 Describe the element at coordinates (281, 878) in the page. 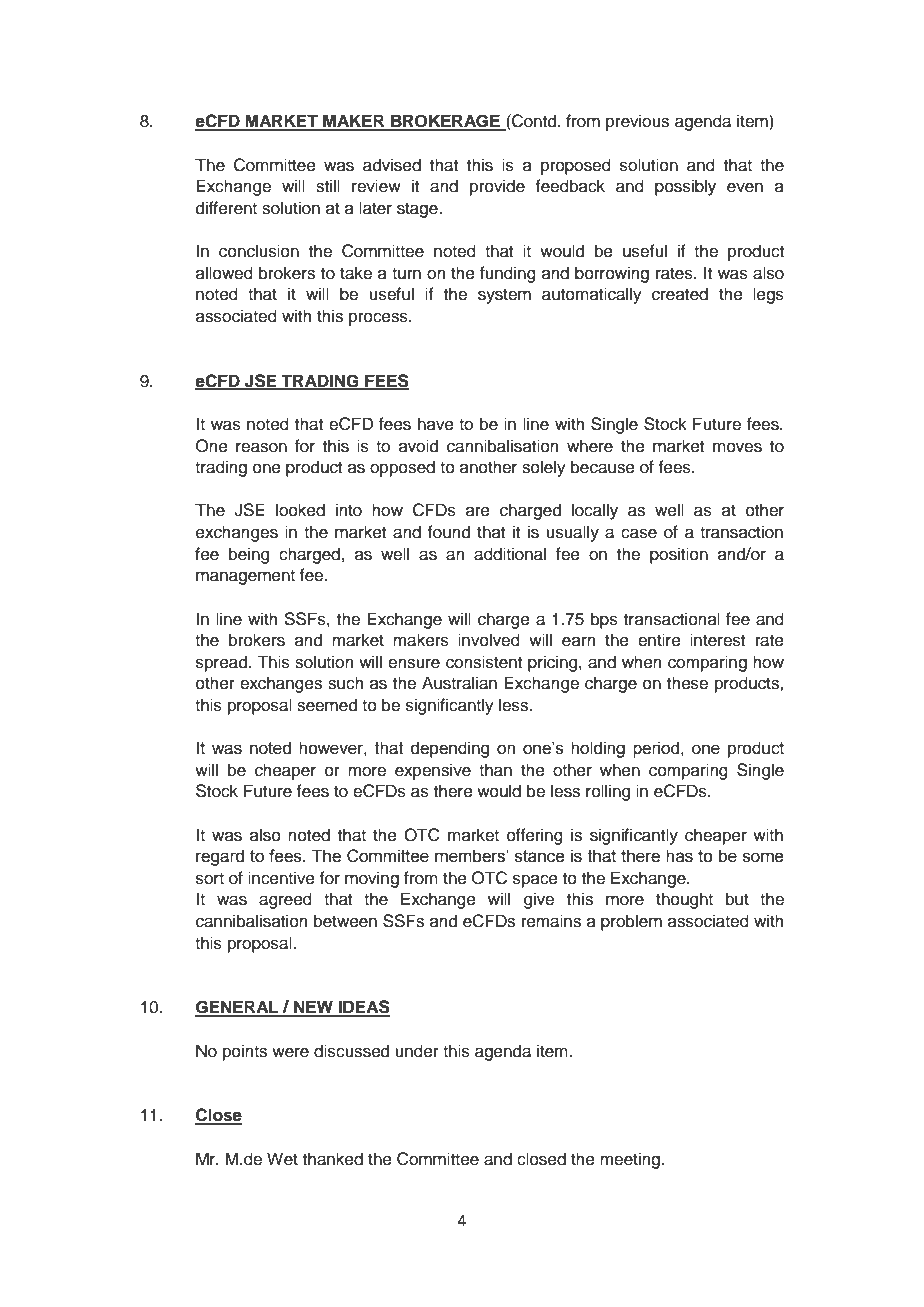

I see `incentive` at that location.
